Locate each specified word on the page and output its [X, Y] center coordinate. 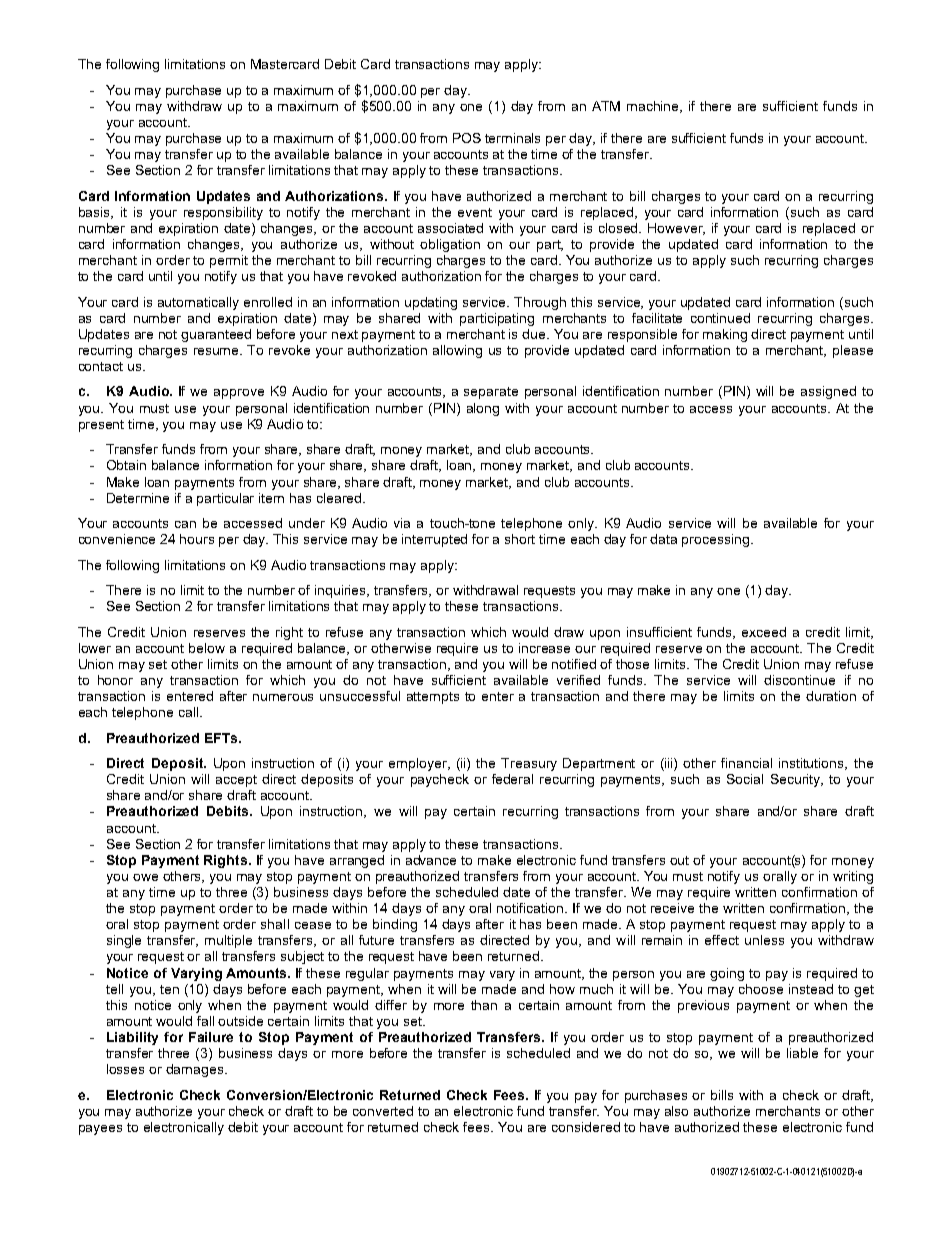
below [207, 648]
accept [236, 781]
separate [491, 393]
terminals [512, 138]
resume [218, 351]
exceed [764, 632]
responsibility [223, 213]
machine [654, 107]
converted [383, 1111]
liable [802, 1053]
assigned [828, 392]
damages [196, 1070]
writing [853, 877]
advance [431, 860]
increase [544, 648]
